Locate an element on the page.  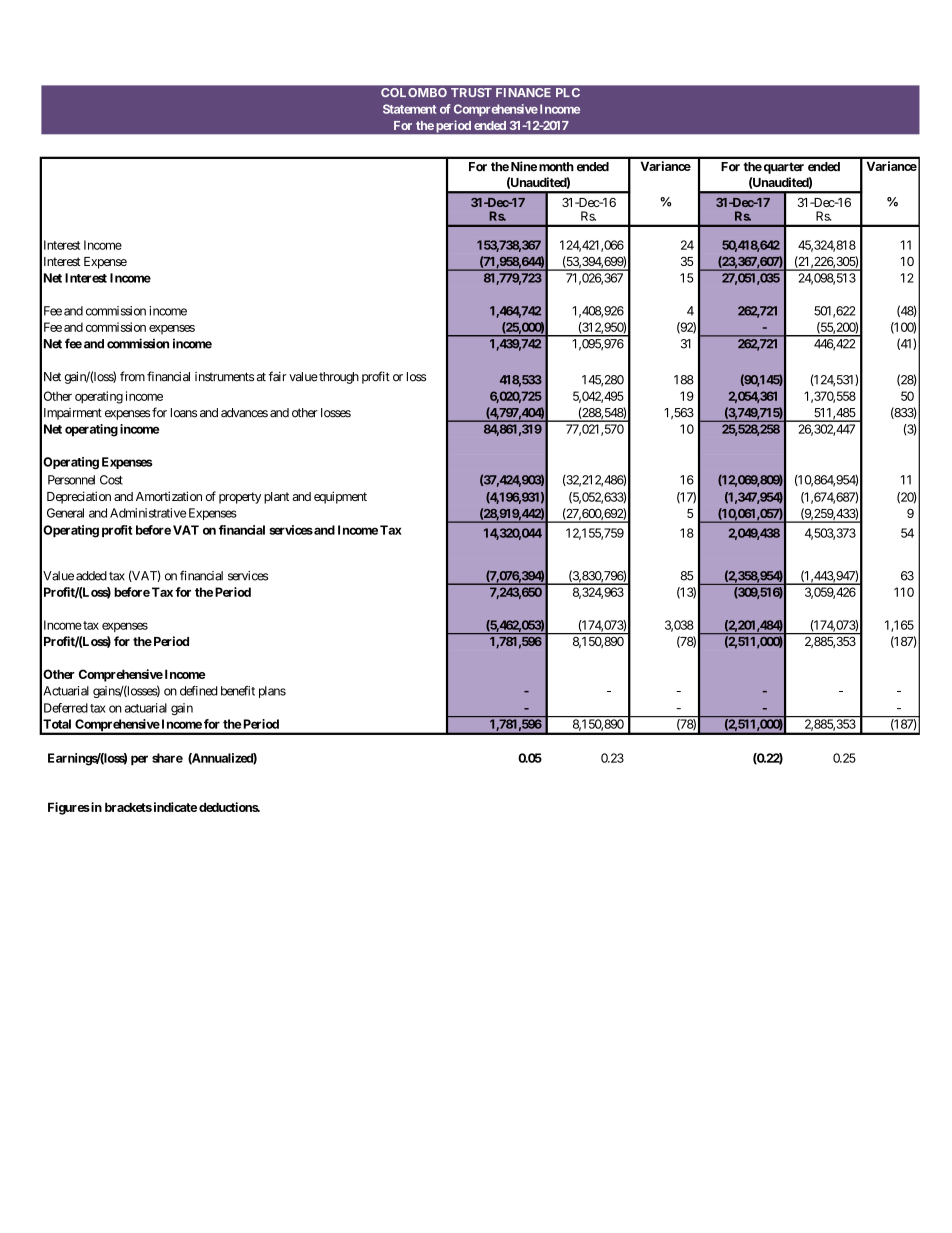
from is located at coordinates (132, 376).
